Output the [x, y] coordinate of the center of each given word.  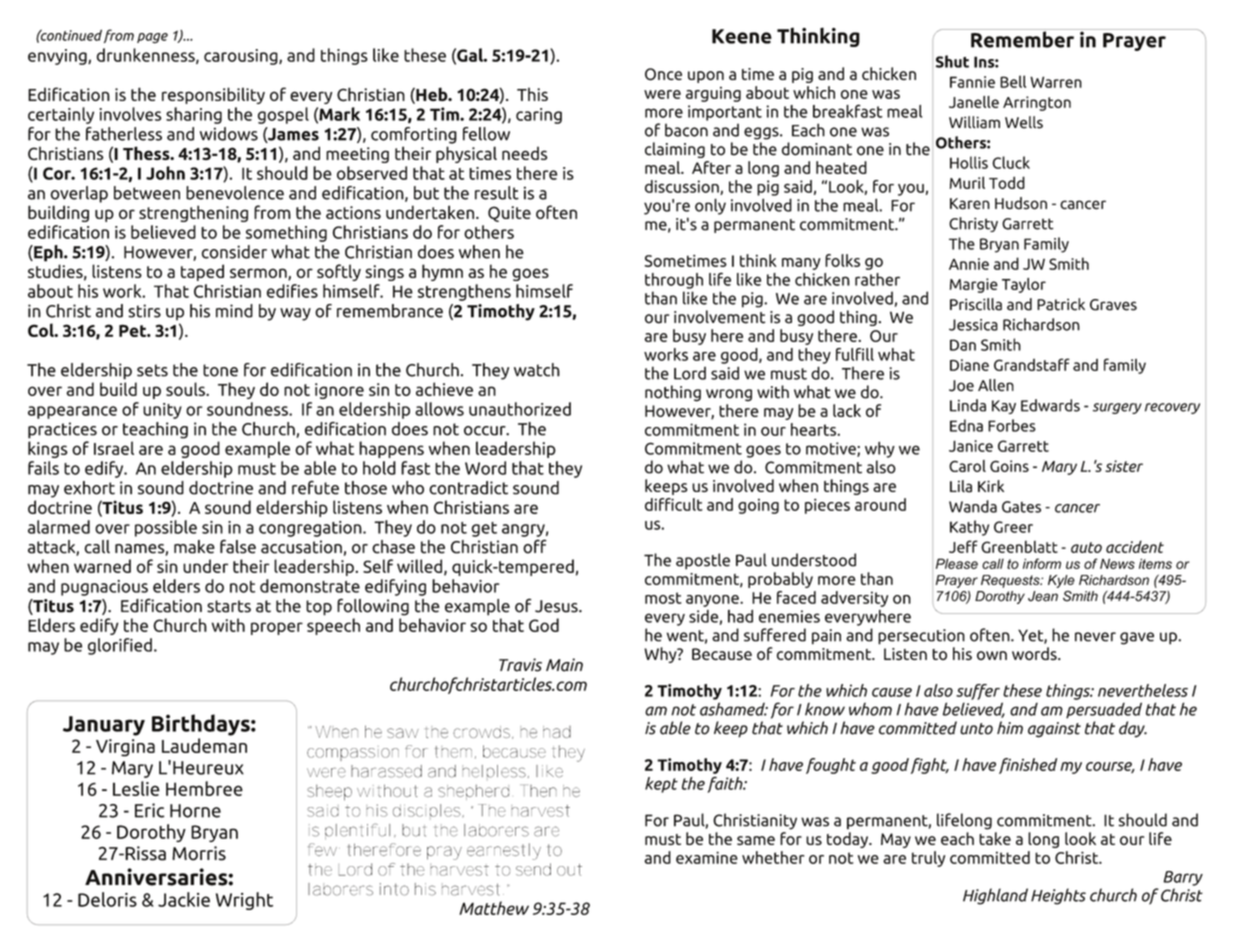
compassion [353, 753]
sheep [329, 792]
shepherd [473, 792]
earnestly [504, 851]
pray [444, 853]
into [394, 889]
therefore [384, 849]
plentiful [357, 831]
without [387, 790]
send [533, 869]
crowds [481, 732]
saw [403, 733]
